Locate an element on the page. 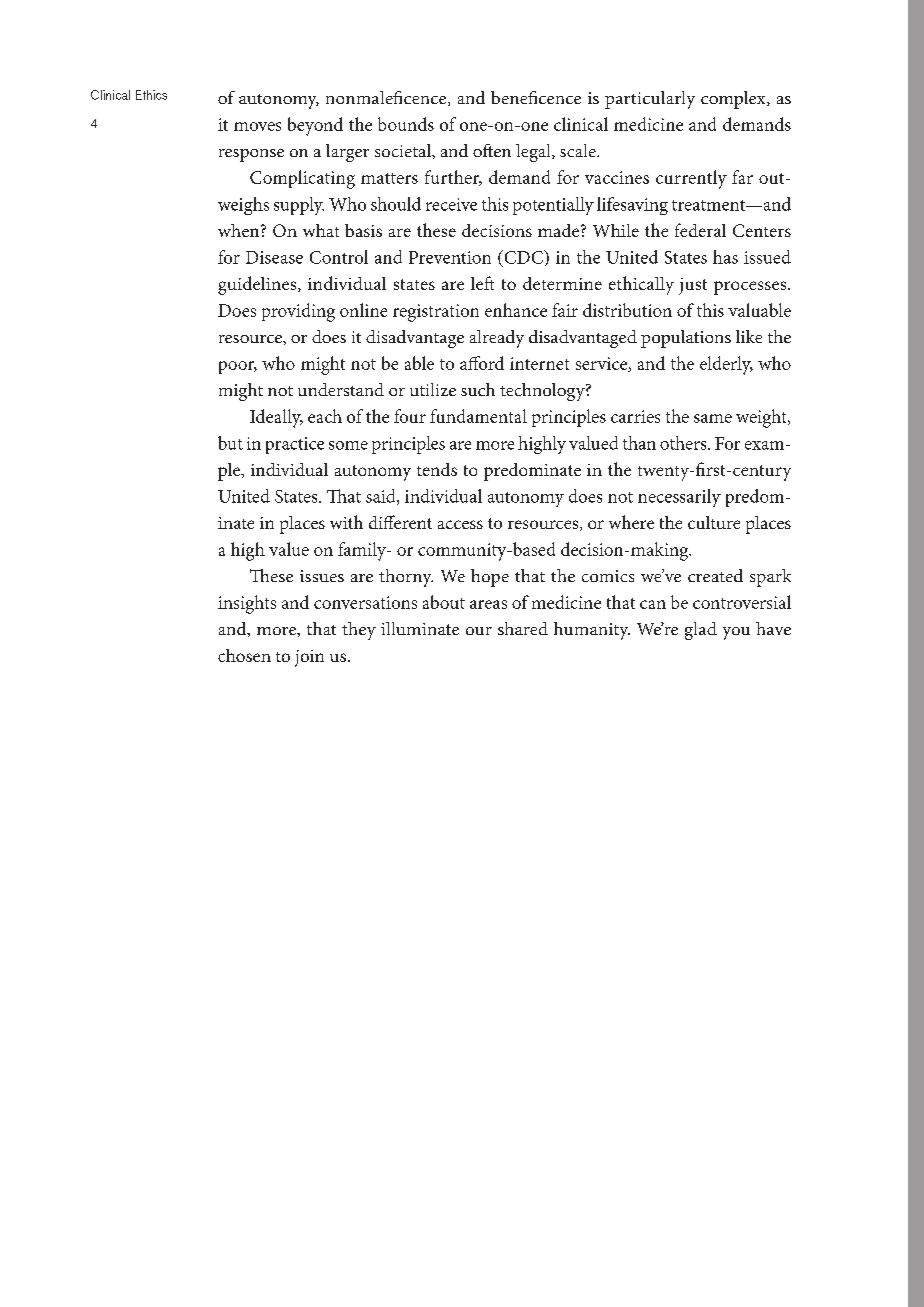 The height and width of the document is (1307, 924). culture is located at coordinates (714, 522).
